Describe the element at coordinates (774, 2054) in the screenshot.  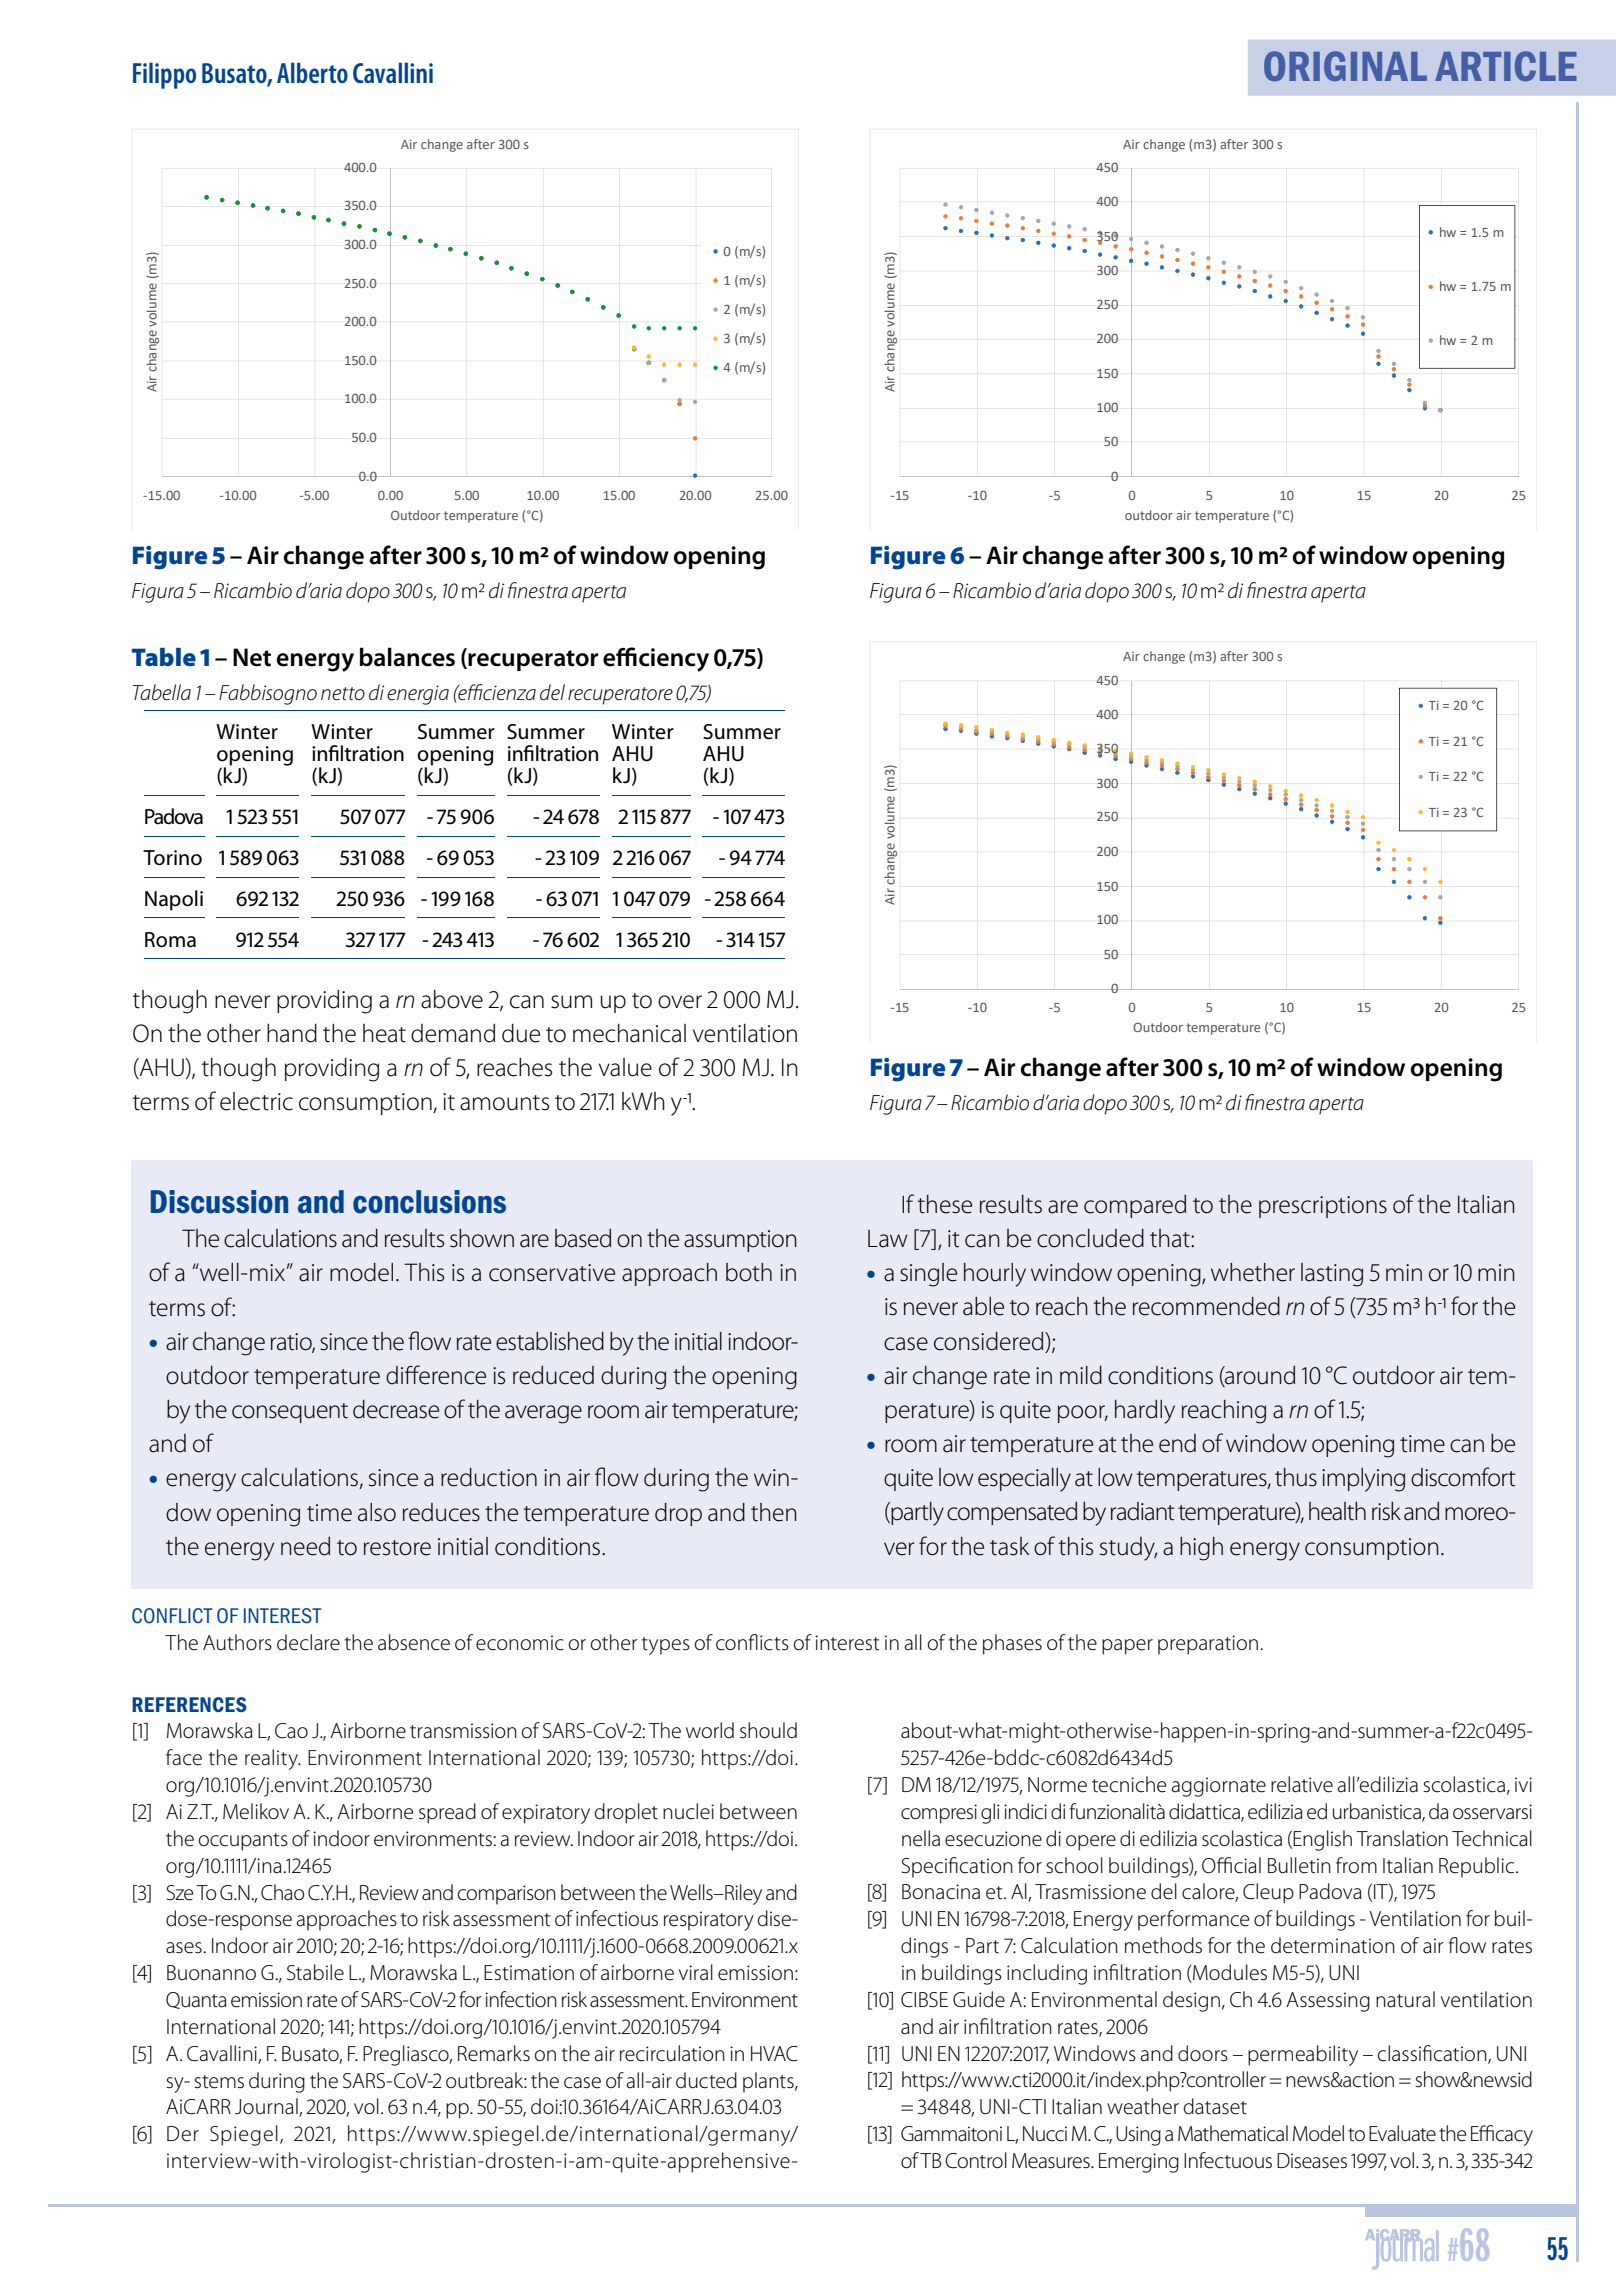
I see `HVAC` at that location.
